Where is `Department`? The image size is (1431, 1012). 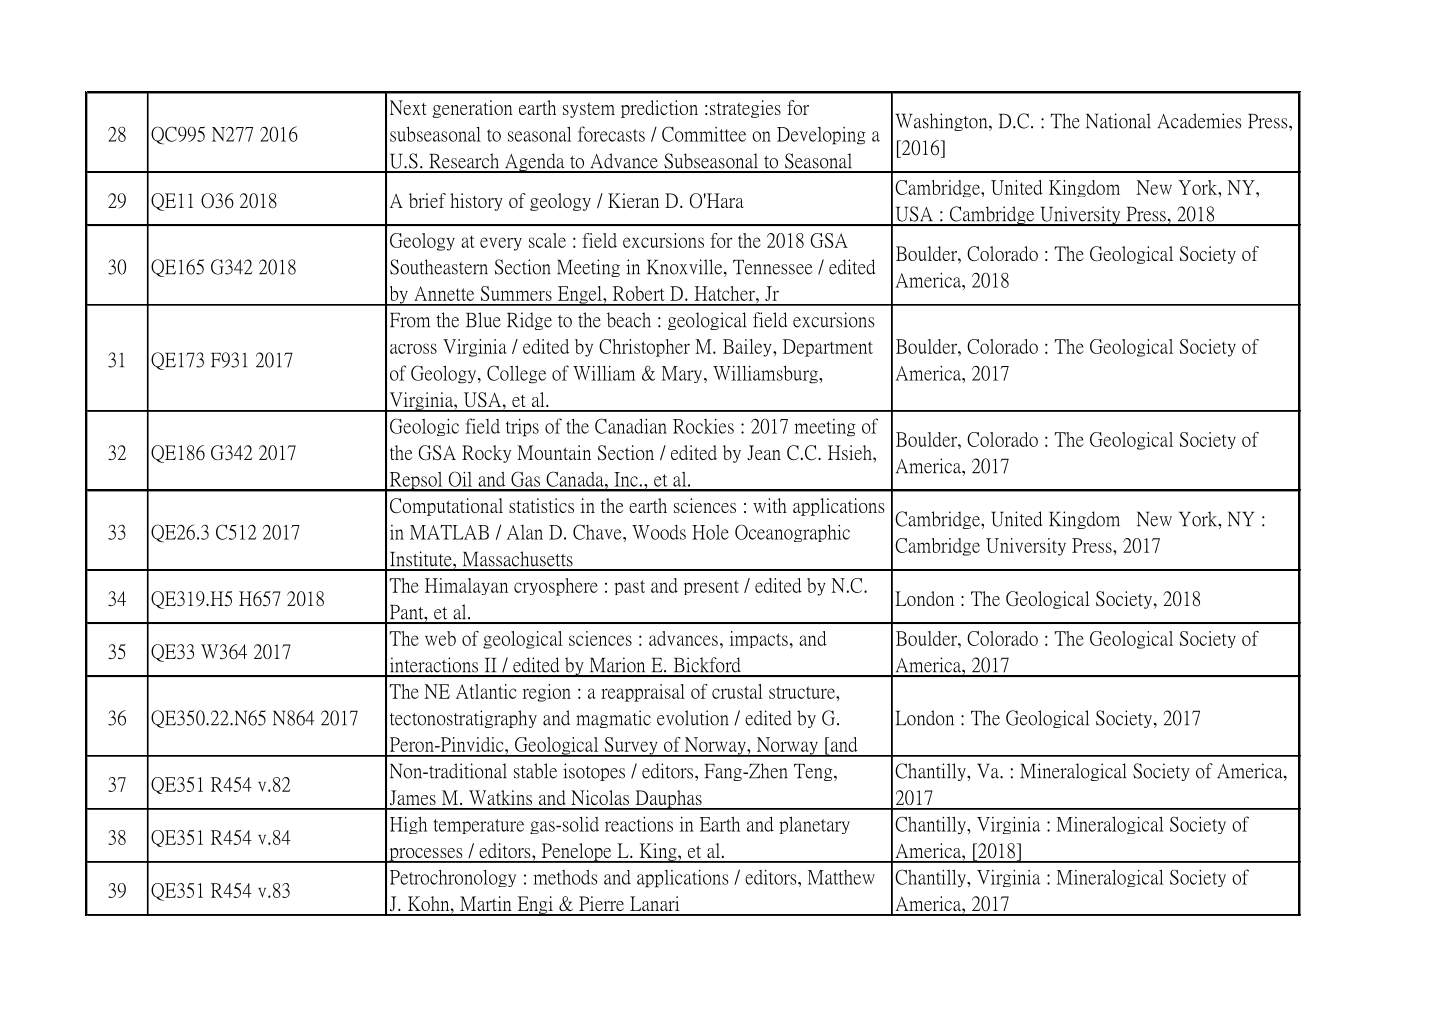
Department is located at coordinates (828, 348).
